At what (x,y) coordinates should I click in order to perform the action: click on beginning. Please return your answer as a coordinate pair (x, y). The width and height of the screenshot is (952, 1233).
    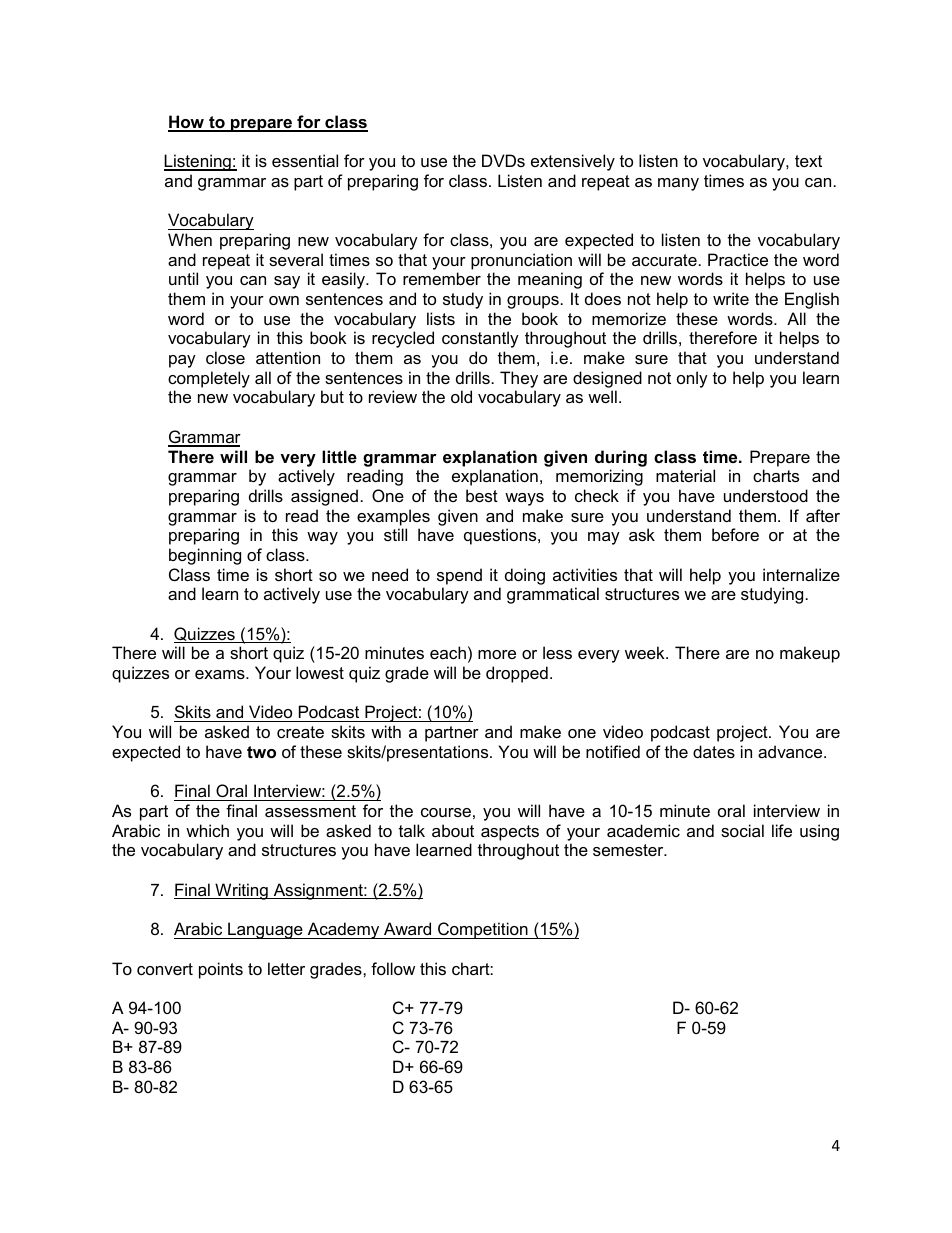
    Looking at the image, I should click on (205, 556).
